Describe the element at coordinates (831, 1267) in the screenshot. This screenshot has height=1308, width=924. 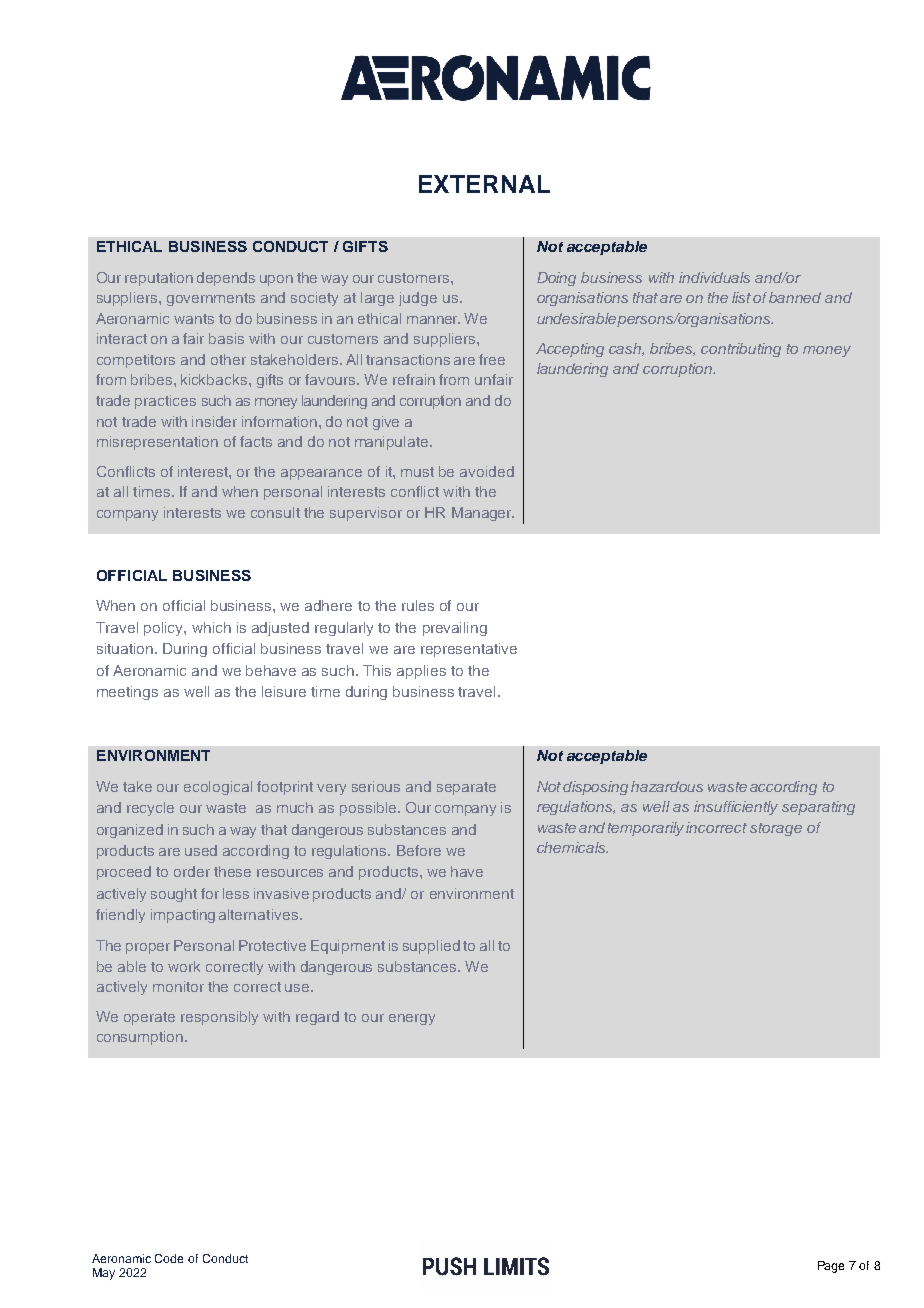
I see `Page` at that location.
